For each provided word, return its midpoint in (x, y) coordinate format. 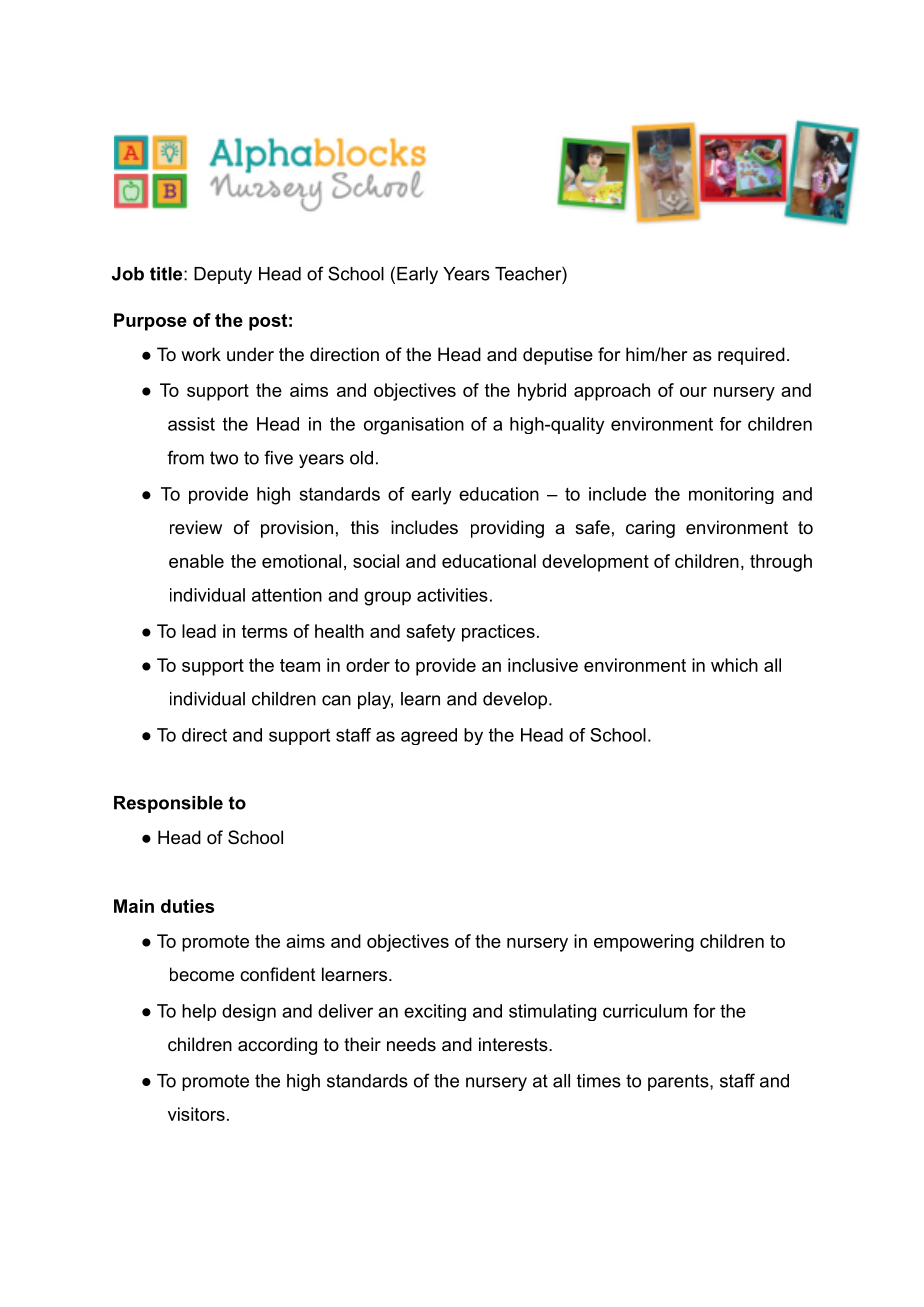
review (196, 527)
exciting (435, 1012)
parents (678, 1082)
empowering (644, 943)
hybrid (542, 392)
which (734, 665)
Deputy (223, 275)
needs (411, 1044)
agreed (429, 736)
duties (187, 906)
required (751, 356)
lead (199, 631)
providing (507, 529)
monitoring (731, 495)
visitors (196, 1114)
